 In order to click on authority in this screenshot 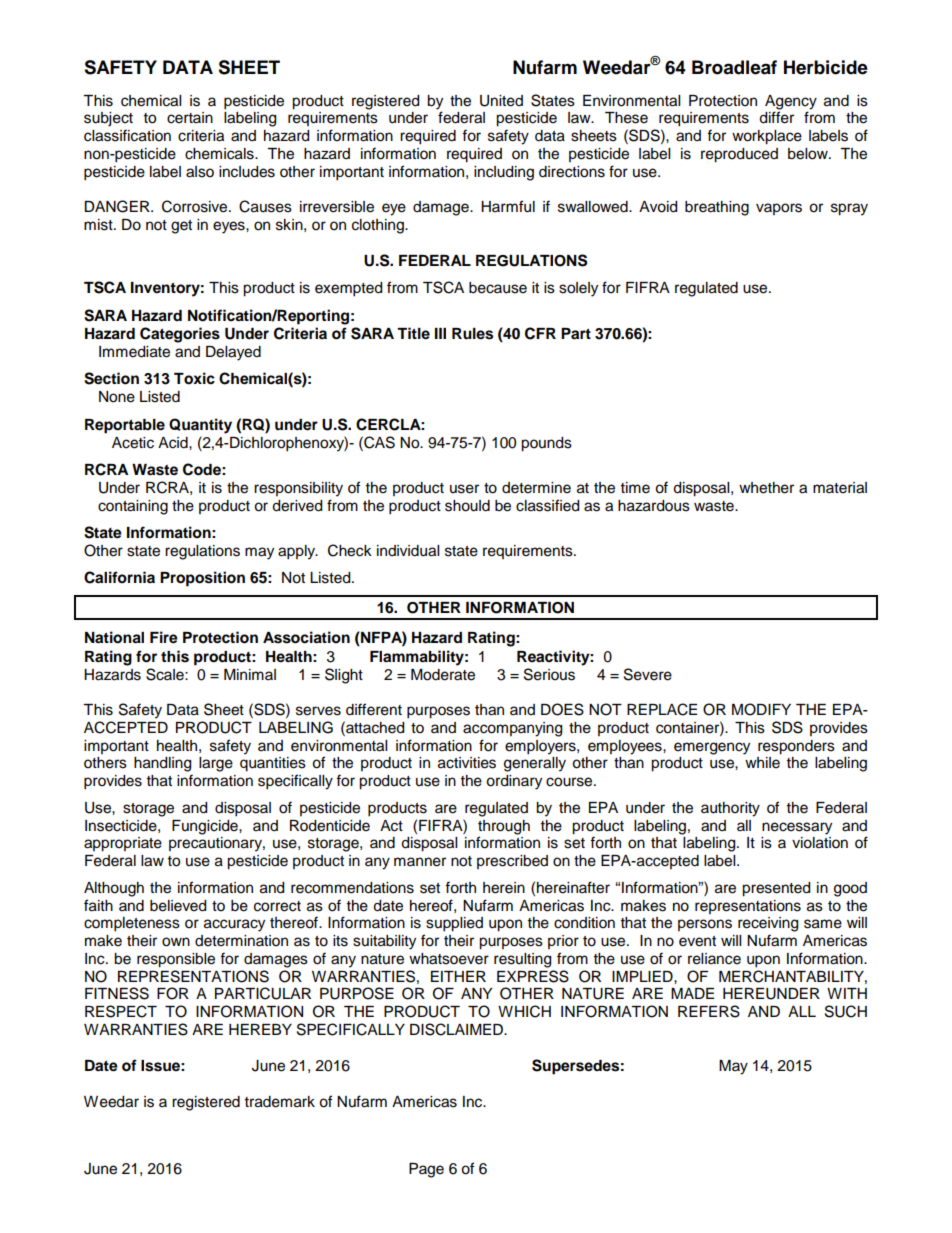, I will do `click(730, 809)`.
